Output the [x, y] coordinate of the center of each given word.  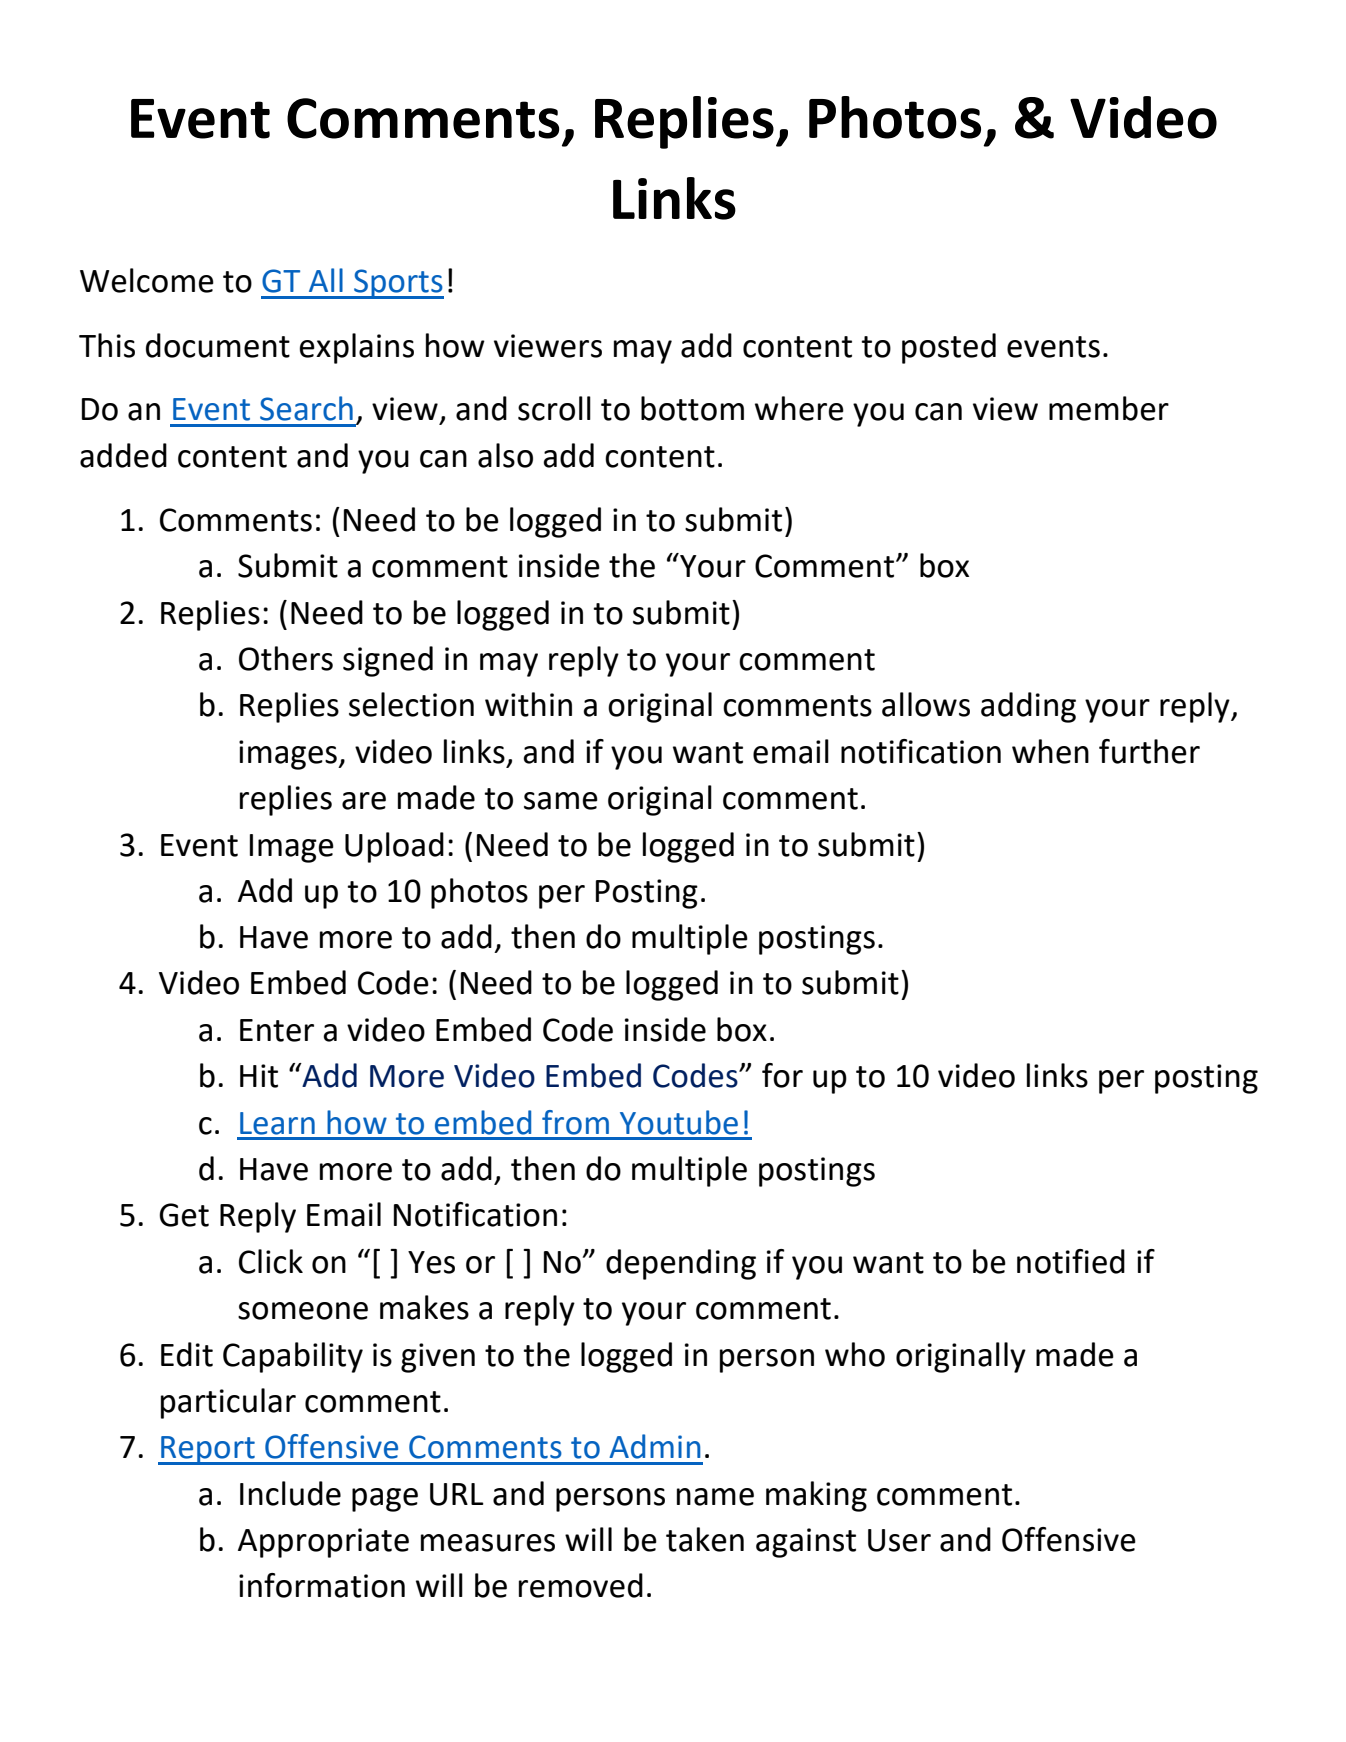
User [899, 1540]
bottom [692, 408]
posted [949, 348]
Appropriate [323, 1543]
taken [705, 1539]
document [218, 345]
